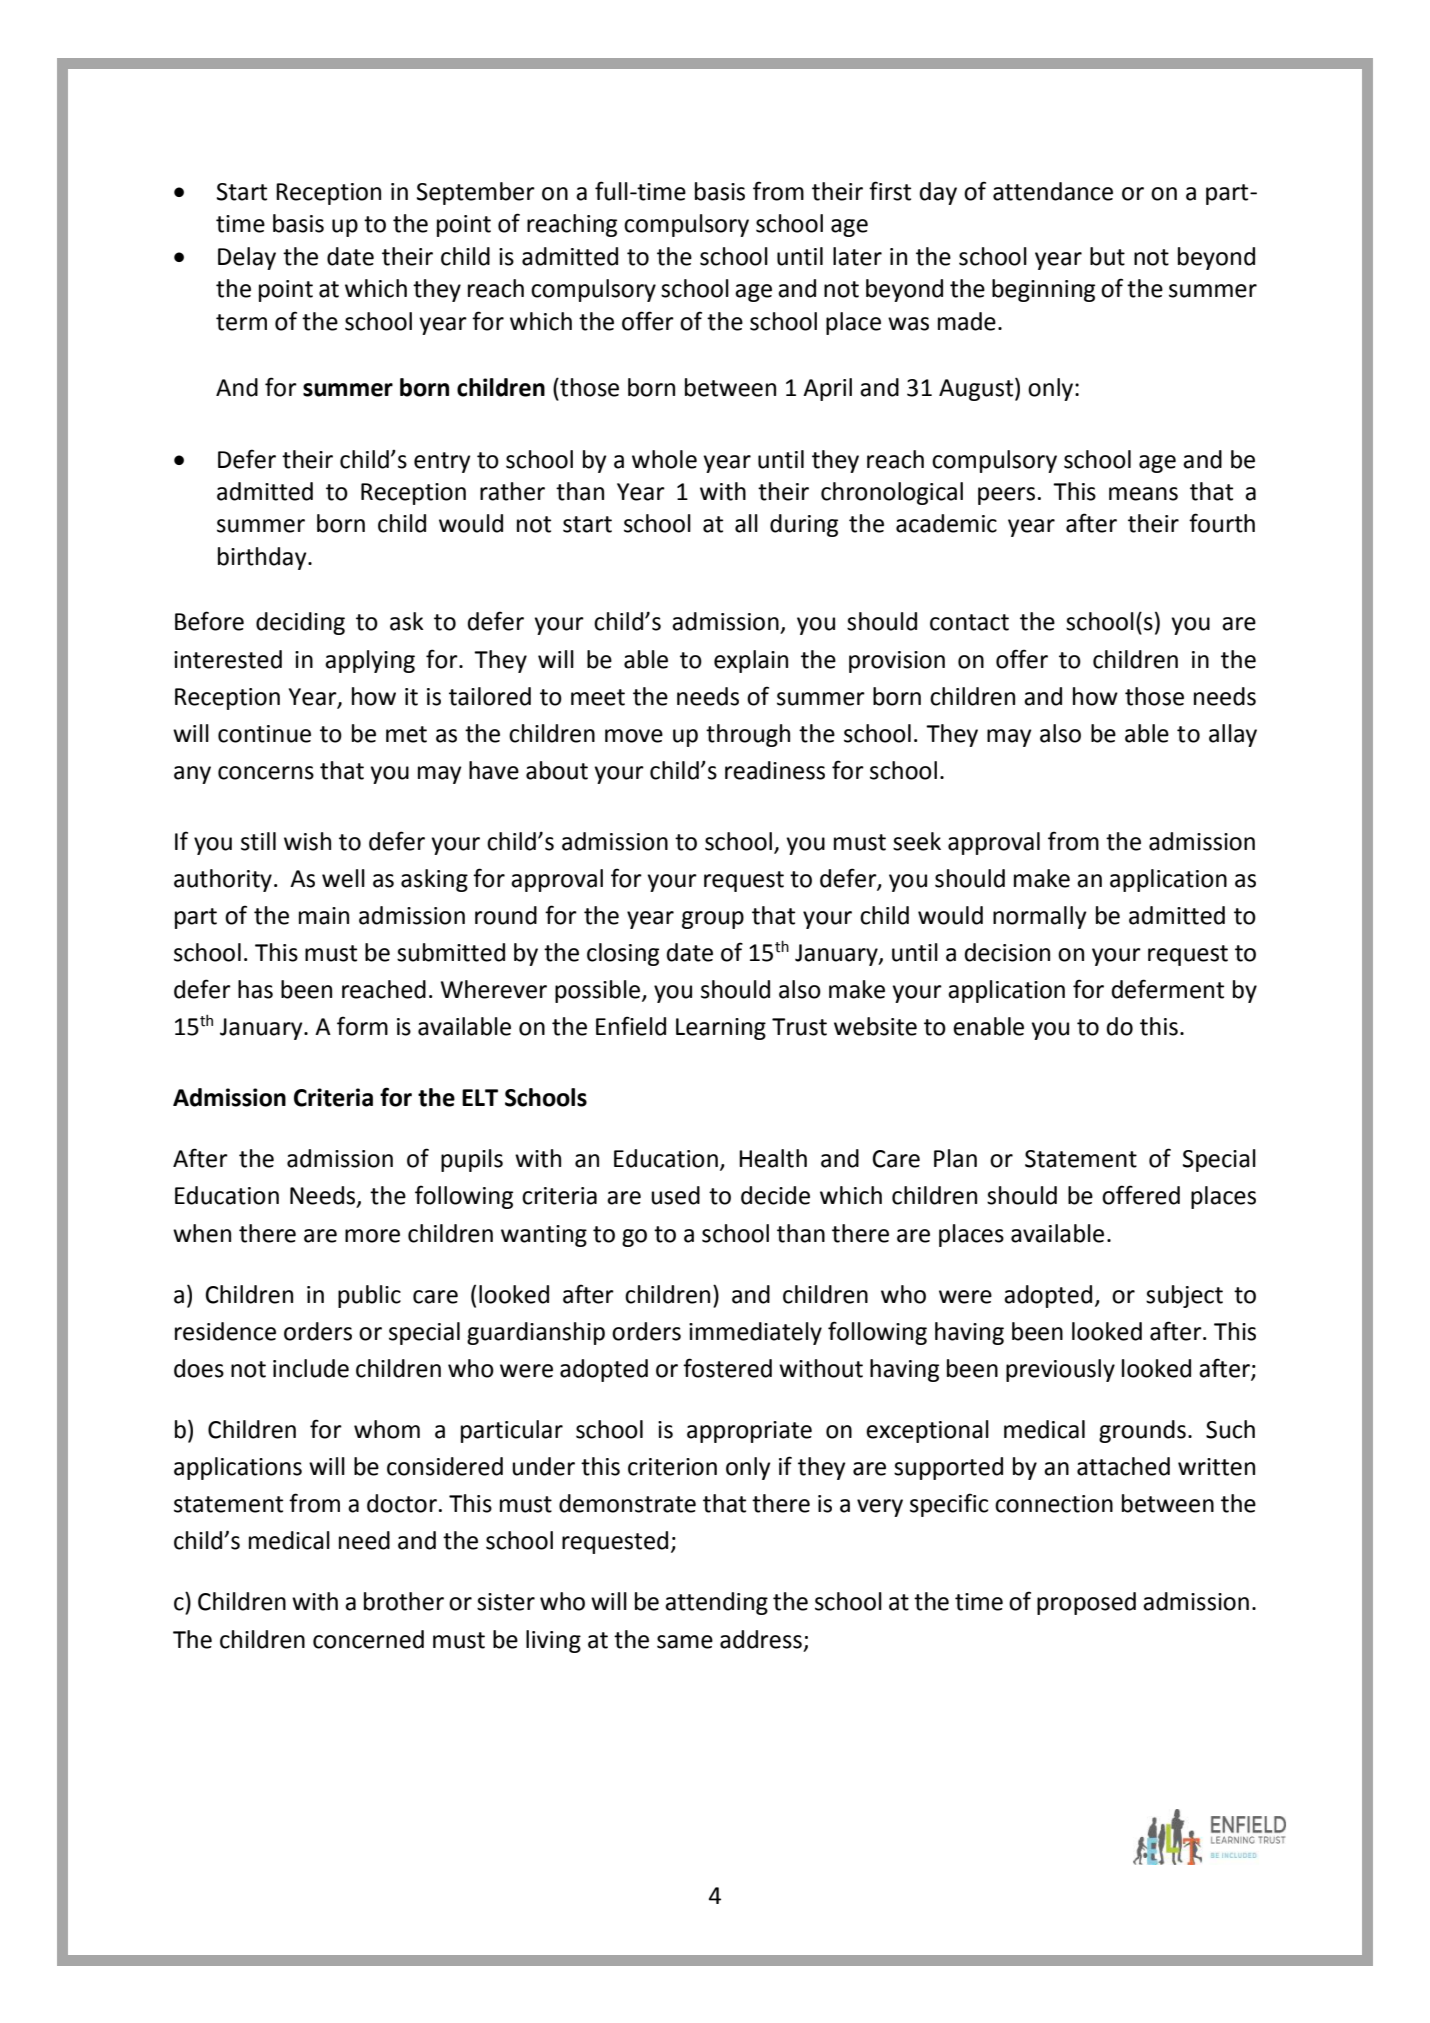  What do you see at coordinates (1233, 735) in the screenshot?
I see `allay` at bounding box center [1233, 735].
